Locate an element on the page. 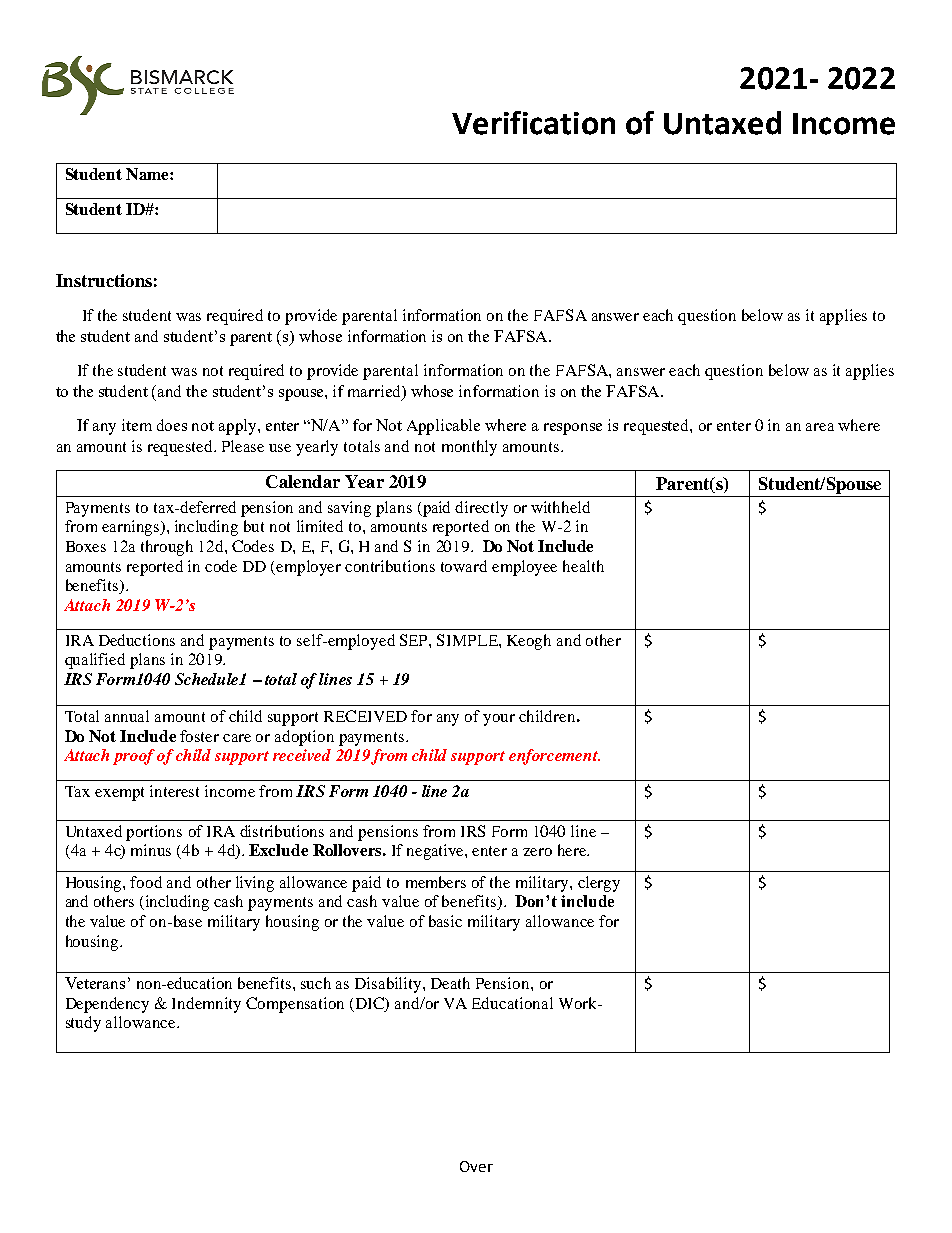 The image size is (952, 1233). Indemnity is located at coordinates (206, 1005).
